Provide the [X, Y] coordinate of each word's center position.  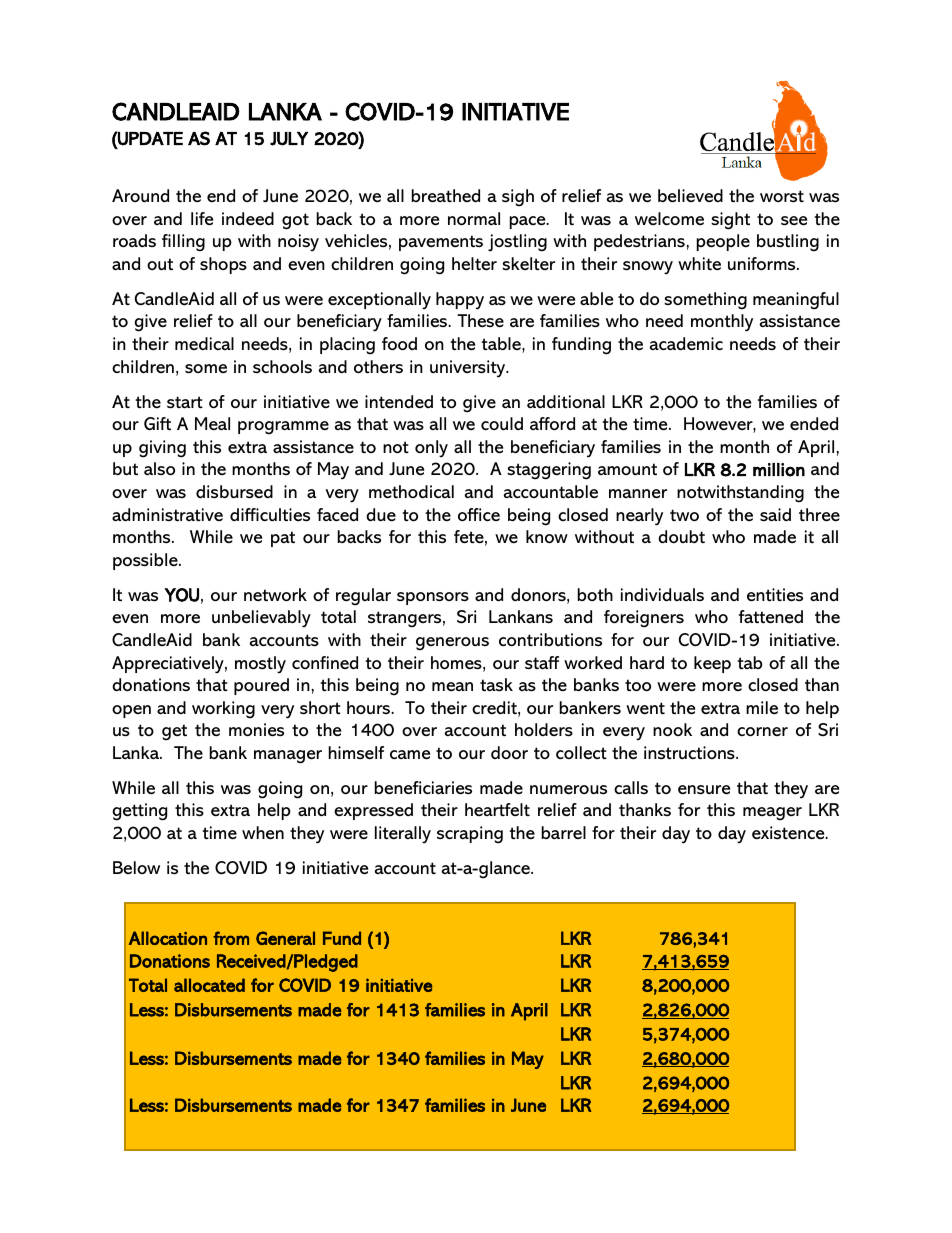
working [223, 710]
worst [782, 196]
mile [762, 707]
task [496, 685]
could [502, 423]
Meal [212, 423]
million [779, 470]
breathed [446, 196]
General [285, 938]
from [231, 938]
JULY [289, 139]
